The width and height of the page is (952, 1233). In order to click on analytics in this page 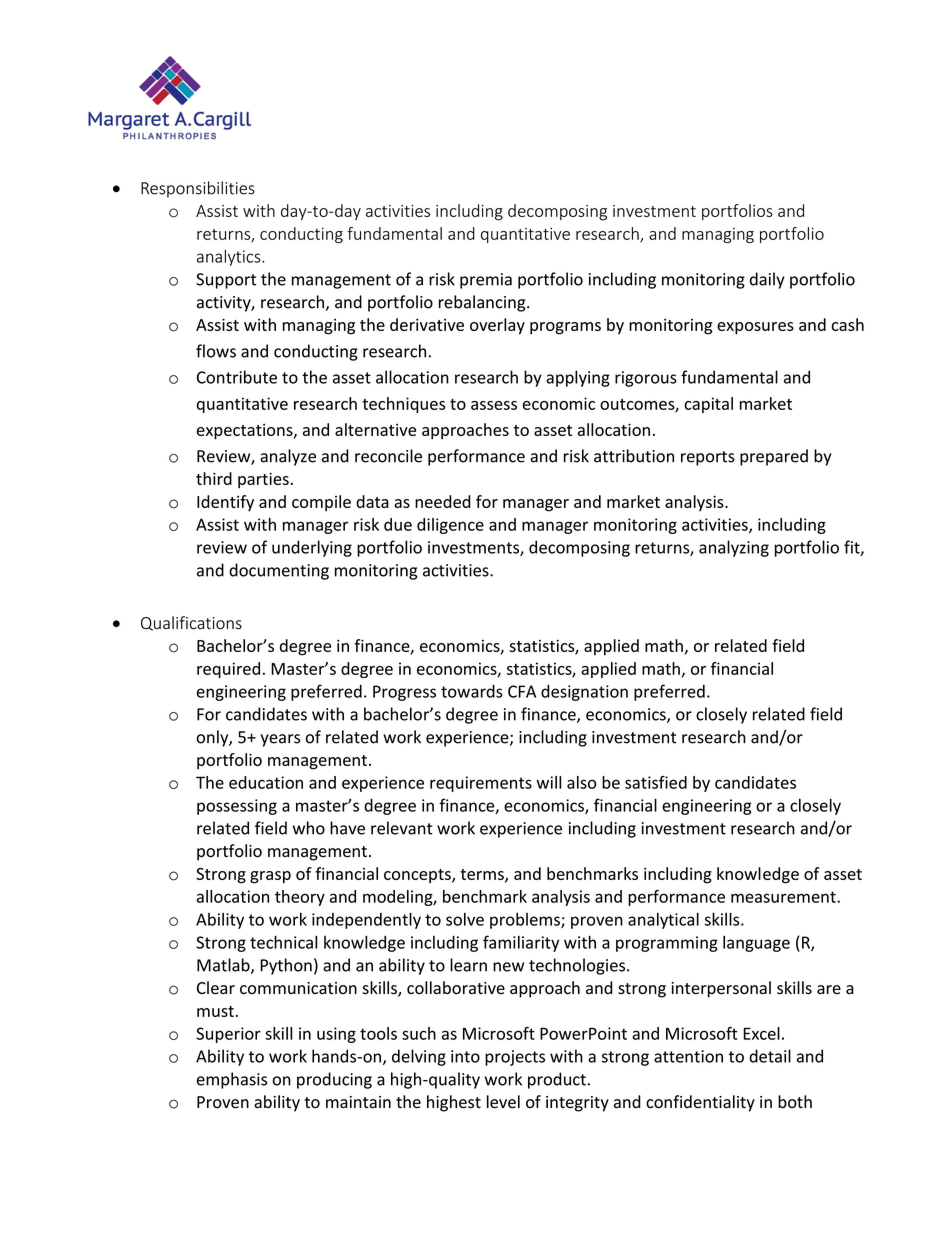, I will do `click(230, 257)`.
